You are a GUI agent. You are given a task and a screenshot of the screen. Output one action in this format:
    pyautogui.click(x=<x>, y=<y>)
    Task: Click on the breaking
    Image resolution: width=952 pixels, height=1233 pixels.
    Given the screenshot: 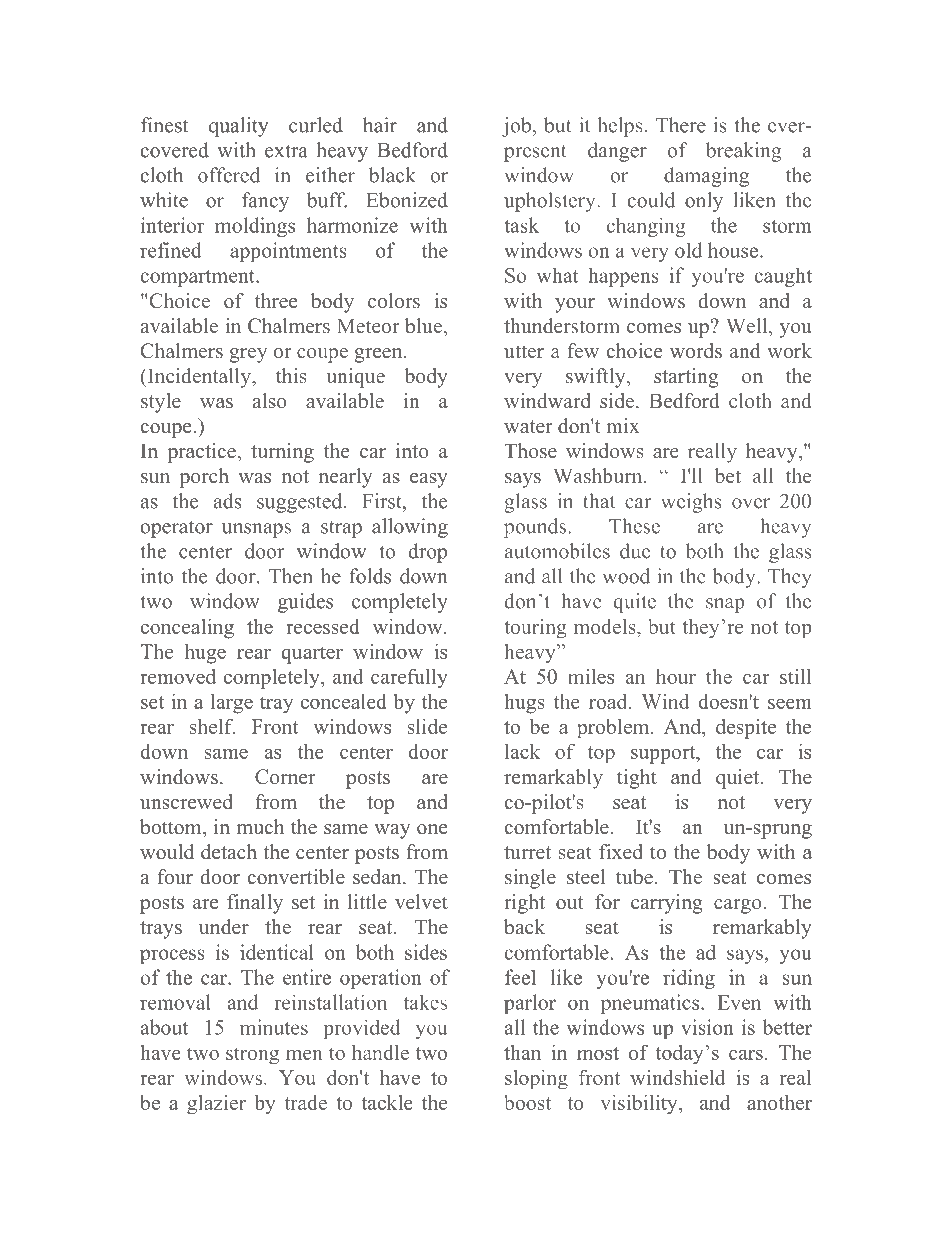 What is the action you would take?
    pyautogui.click(x=744, y=152)
